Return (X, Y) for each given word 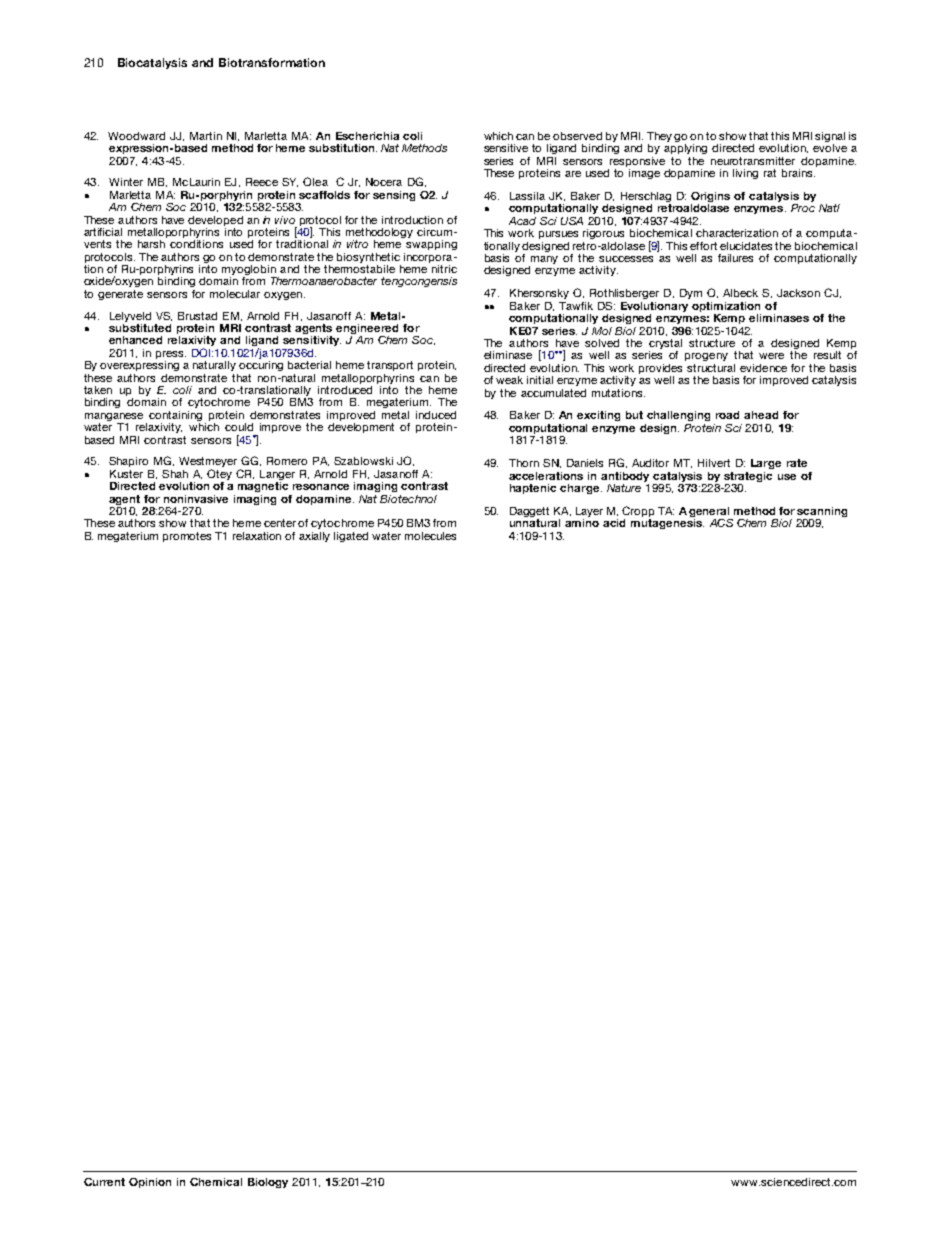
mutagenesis (667, 524)
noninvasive (196, 499)
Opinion (150, 1183)
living (745, 174)
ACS (721, 523)
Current (104, 1182)
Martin (206, 136)
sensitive (506, 148)
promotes (187, 537)
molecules (430, 536)
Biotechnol (408, 499)
